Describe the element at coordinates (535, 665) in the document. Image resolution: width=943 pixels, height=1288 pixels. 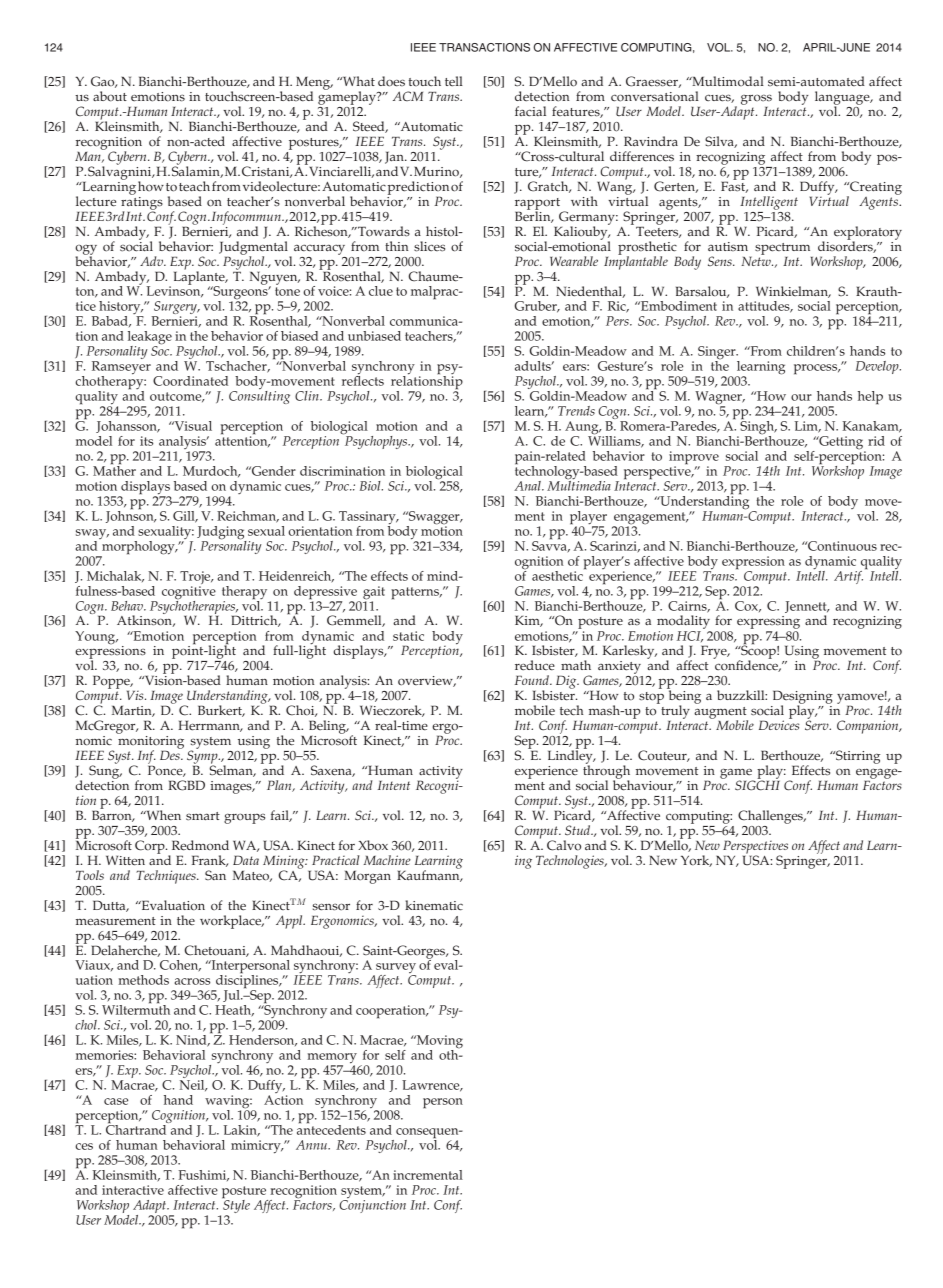
I see `reduce` at that location.
